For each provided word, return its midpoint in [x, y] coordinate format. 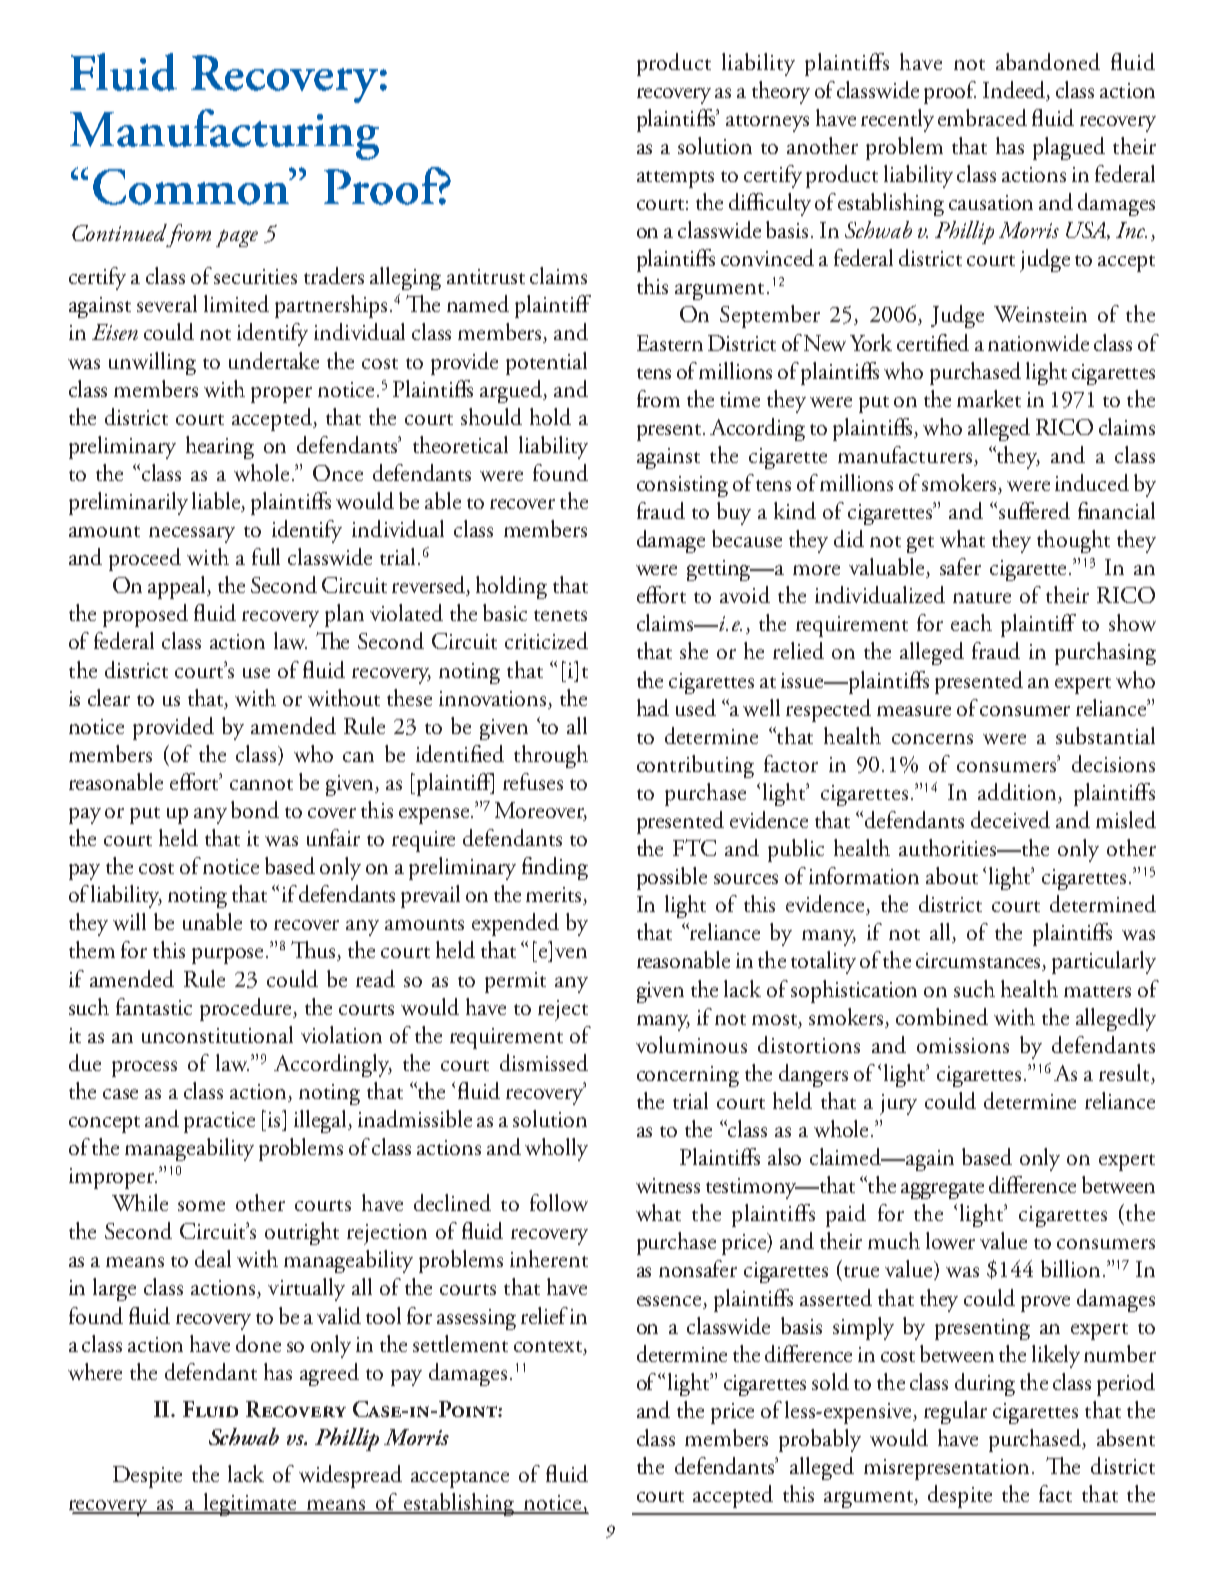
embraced [982, 117]
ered [1050, 510]
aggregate [942, 1190]
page [237, 238]
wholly [556, 1149]
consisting [682, 486]
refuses [533, 781]
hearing [220, 447]
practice [219, 1122]
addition [1018, 793]
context [549, 1346]
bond [255, 809]
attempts [675, 179]
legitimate [250, 1504]
